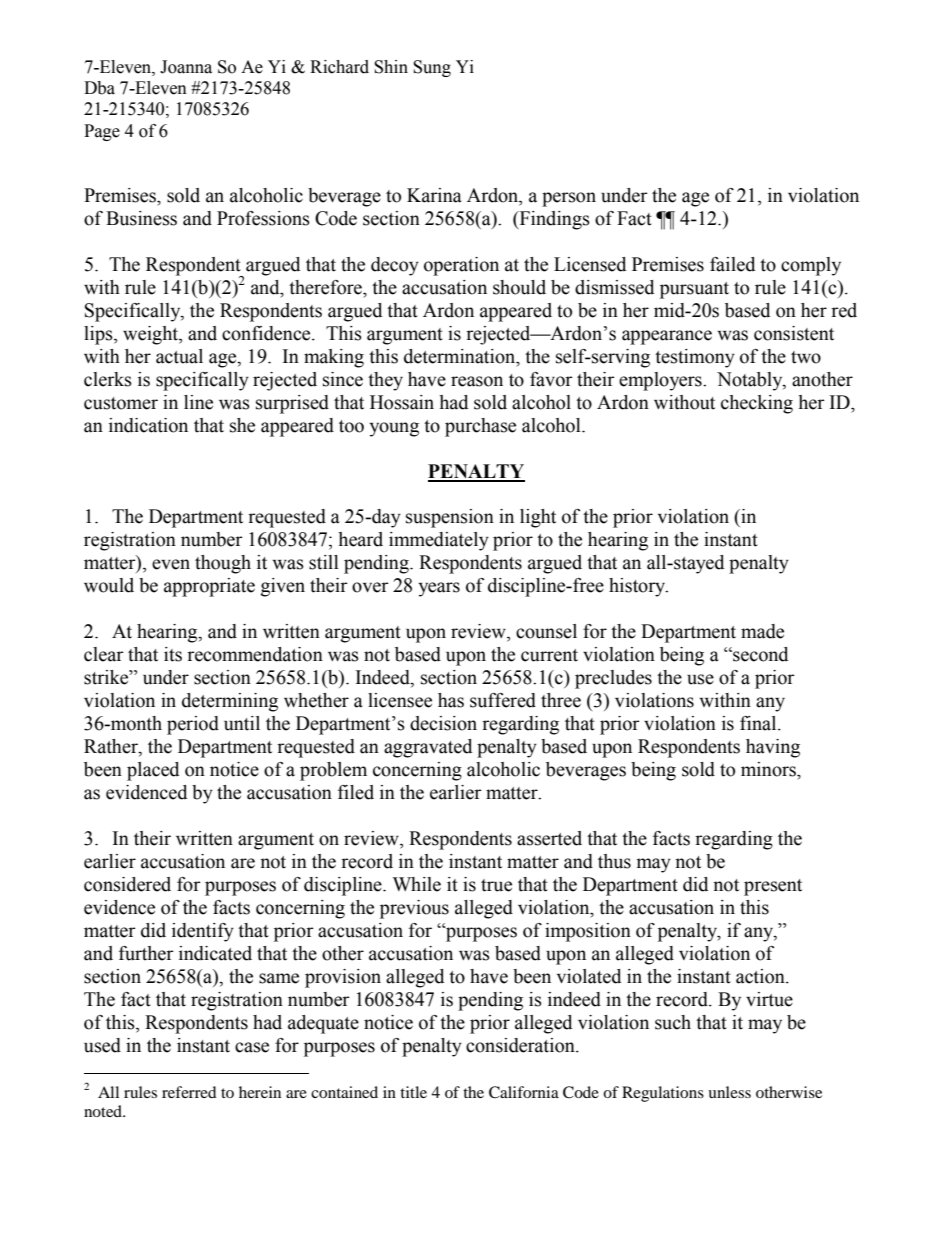 Image resolution: width=952 pixels, height=1233 pixels. I want to click on referred, so click(189, 1092).
